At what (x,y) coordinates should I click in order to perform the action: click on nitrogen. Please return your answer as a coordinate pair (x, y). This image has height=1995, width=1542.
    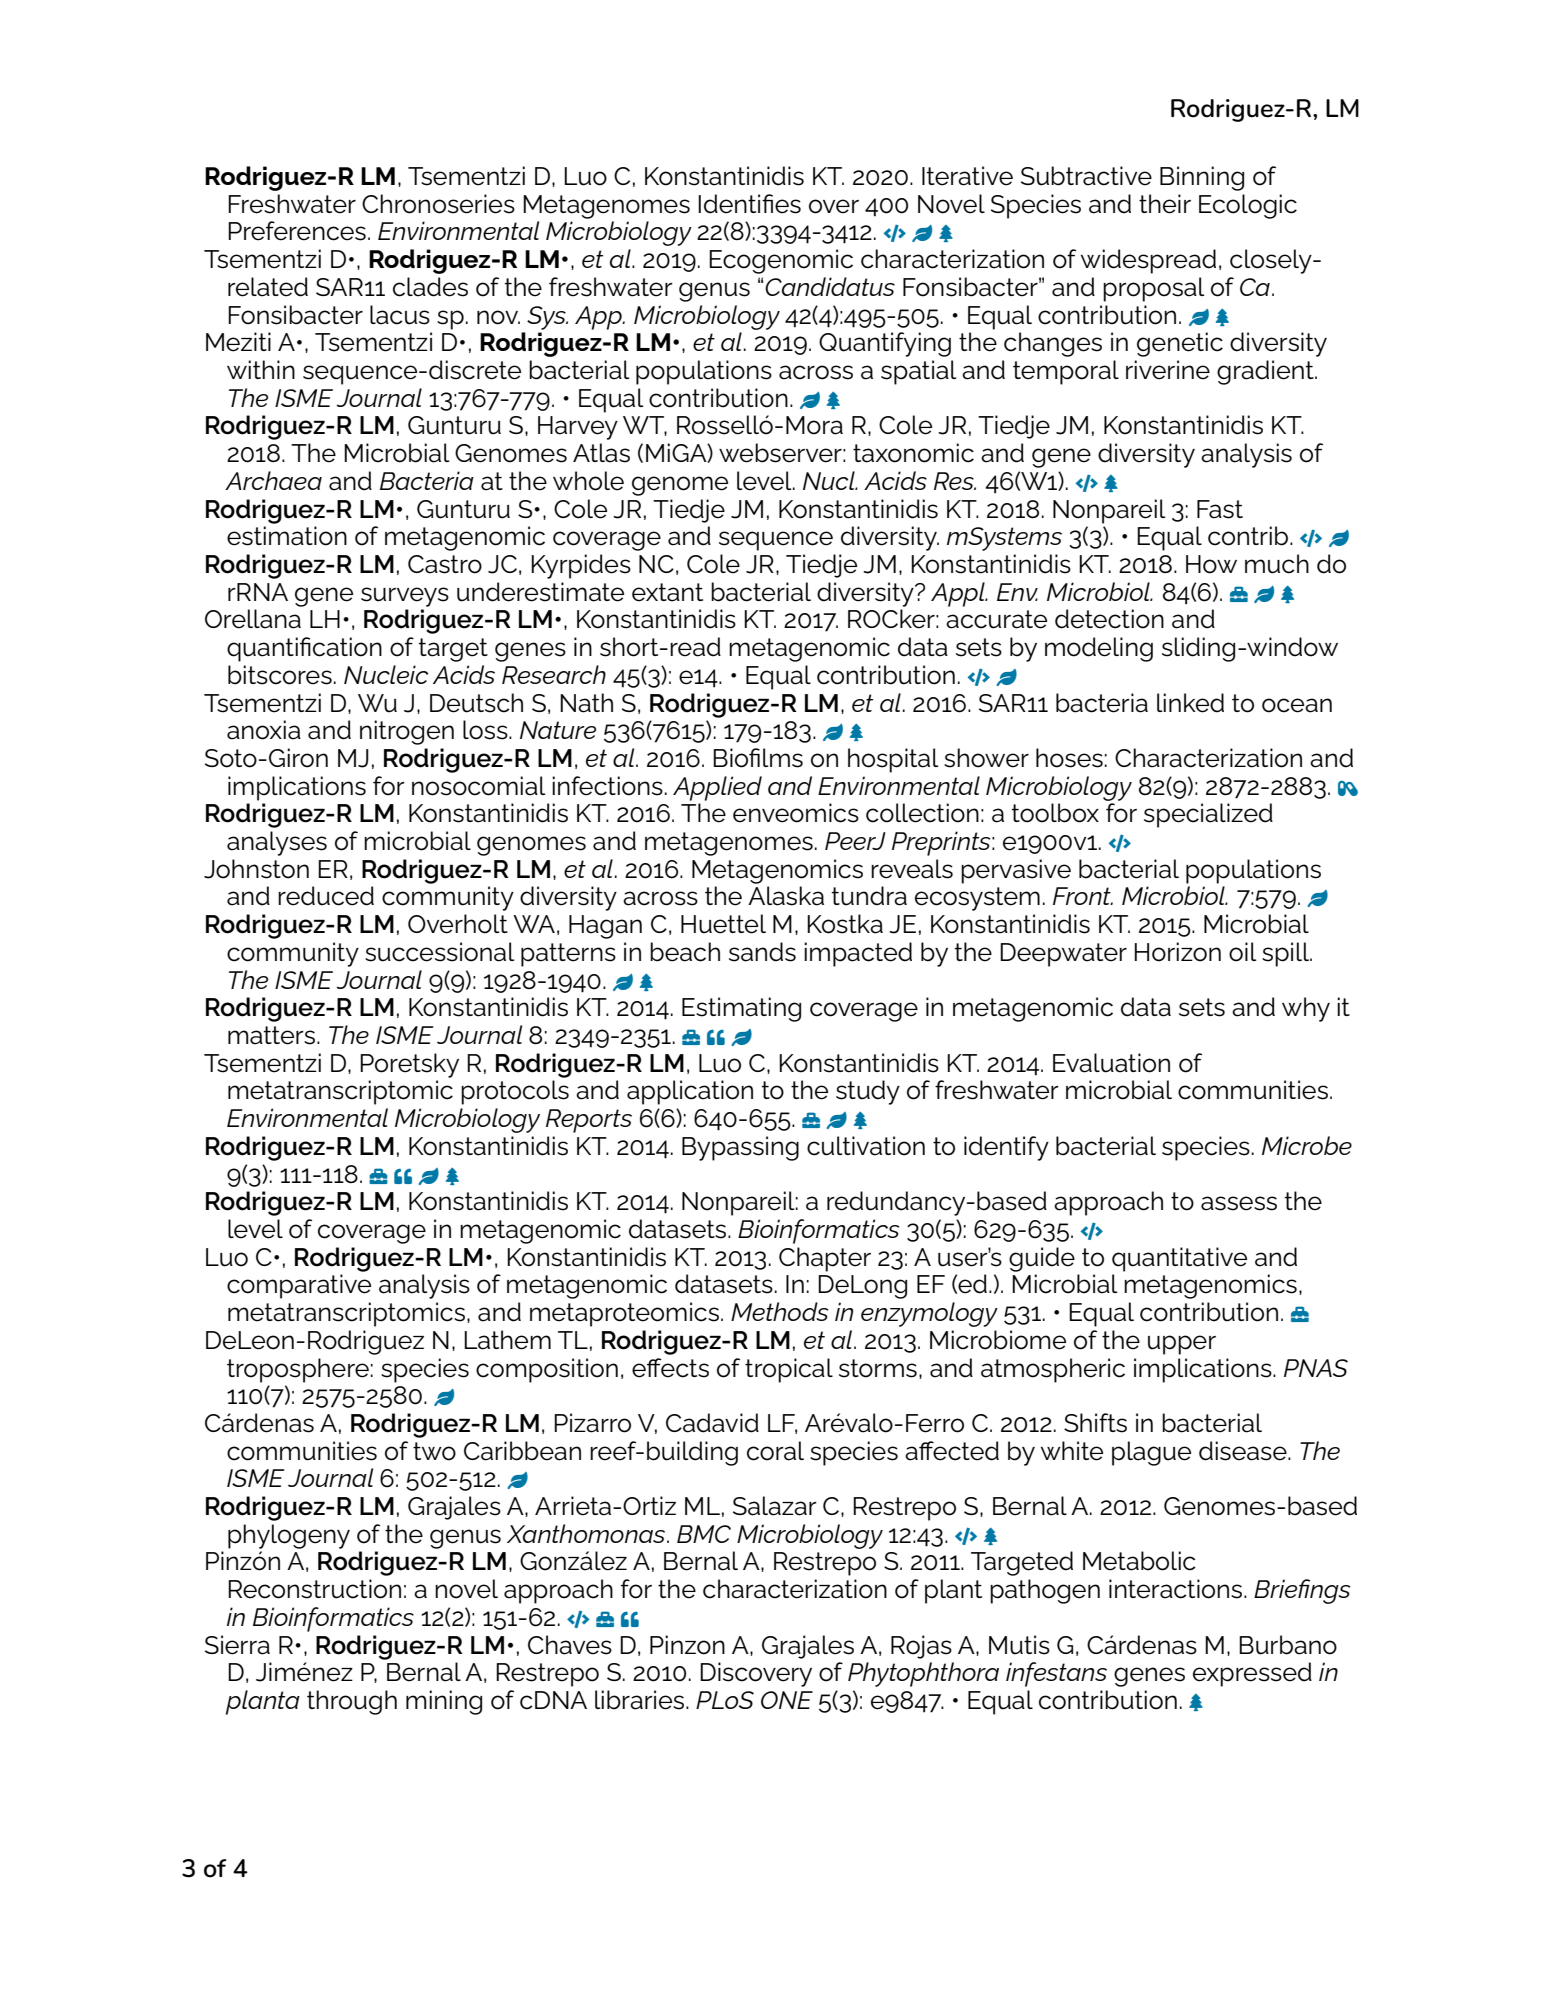
    Looking at the image, I should click on (407, 732).
